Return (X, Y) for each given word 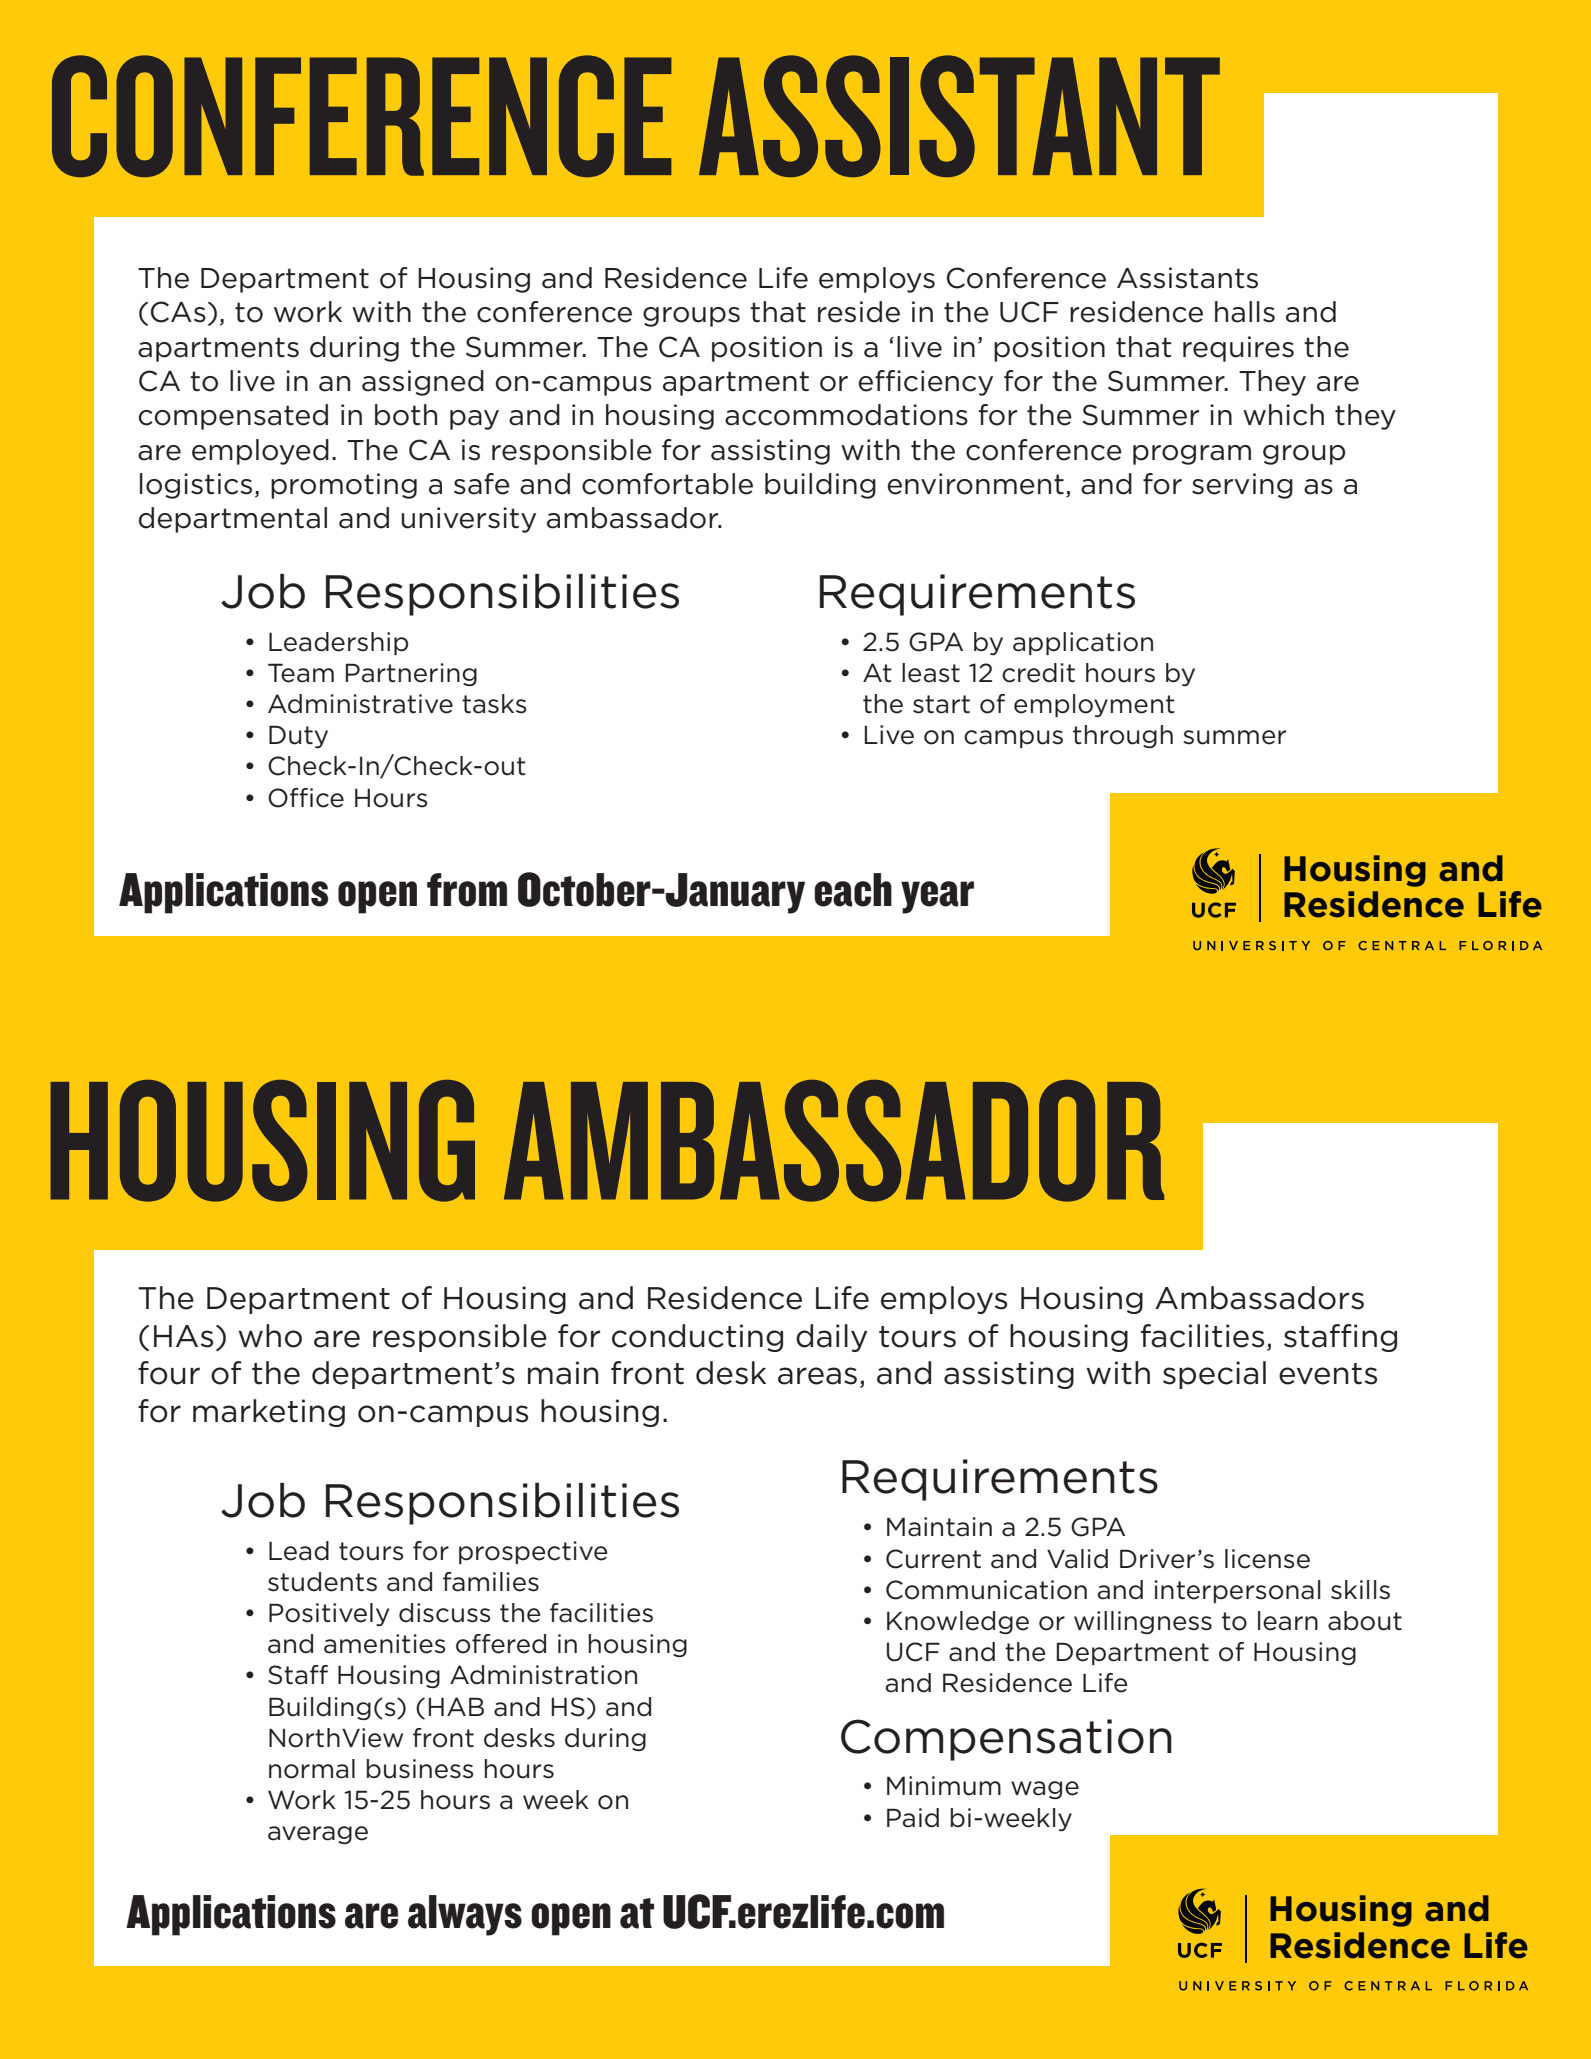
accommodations (846, 415)
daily (831, 1338)
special (1214, 1375)
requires (1238, 349)
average (318, 1835)
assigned (423, 383)
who (270, 1336)
